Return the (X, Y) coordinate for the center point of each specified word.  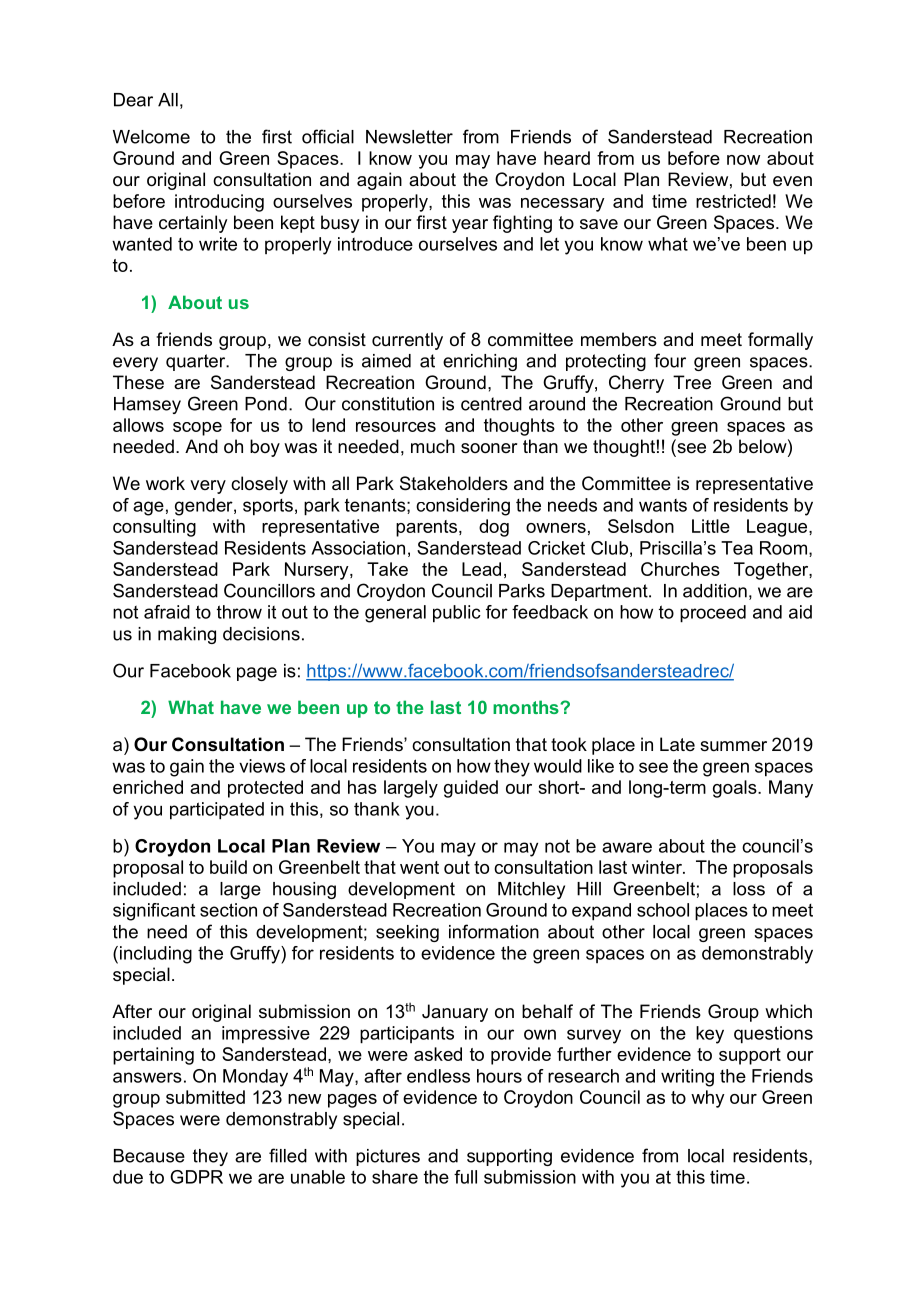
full (465, 1177)
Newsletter (409, 137)
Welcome (151, 137)
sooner (489, 448)
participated (217, 811)
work (165, 483)
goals (736, 789)
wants (663, 505)
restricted (733, 201)
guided (471, 789)
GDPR (196, 1177)
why (708, 1099)
